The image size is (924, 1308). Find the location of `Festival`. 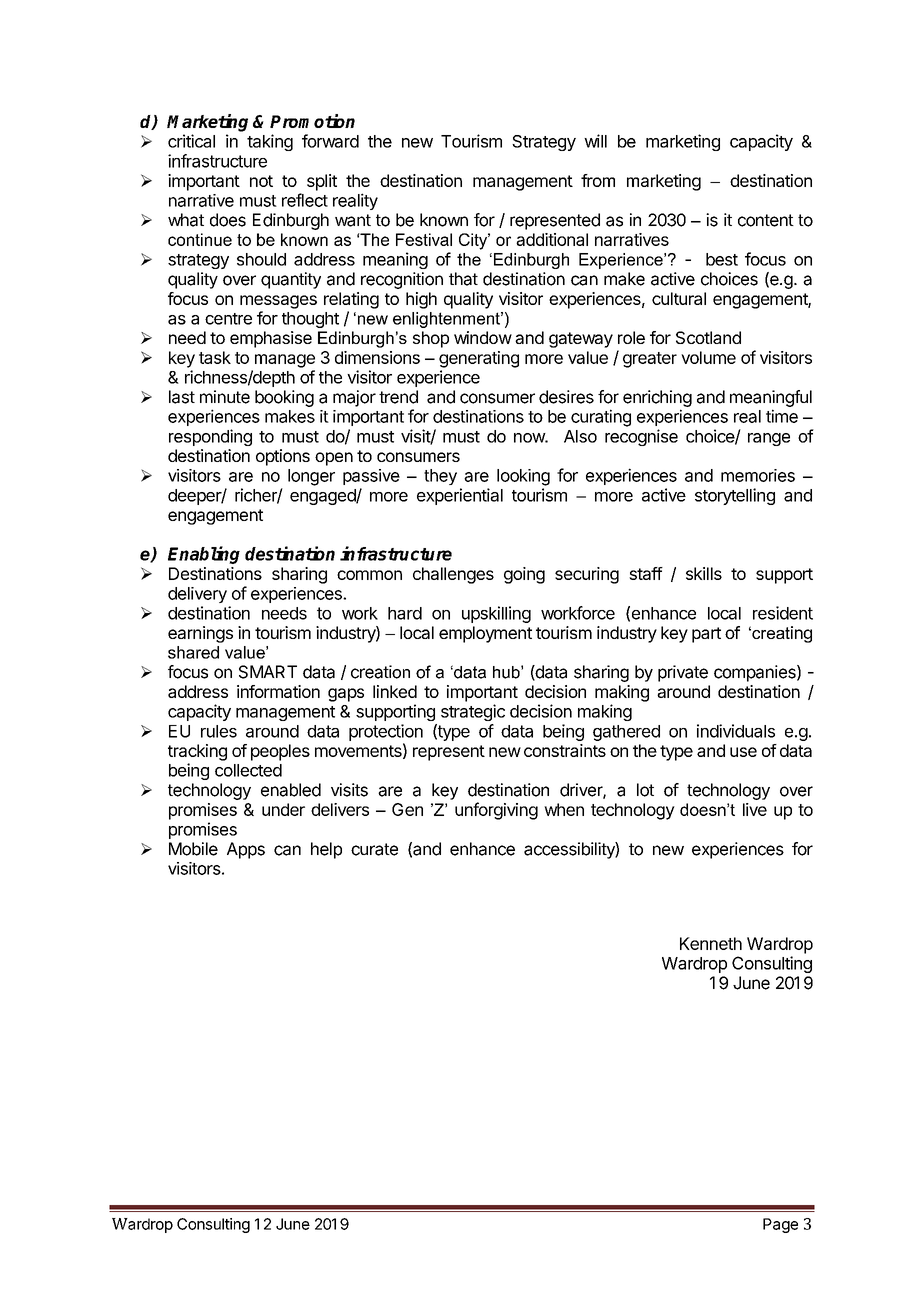

Festival is located at coordinates (424, 239).
